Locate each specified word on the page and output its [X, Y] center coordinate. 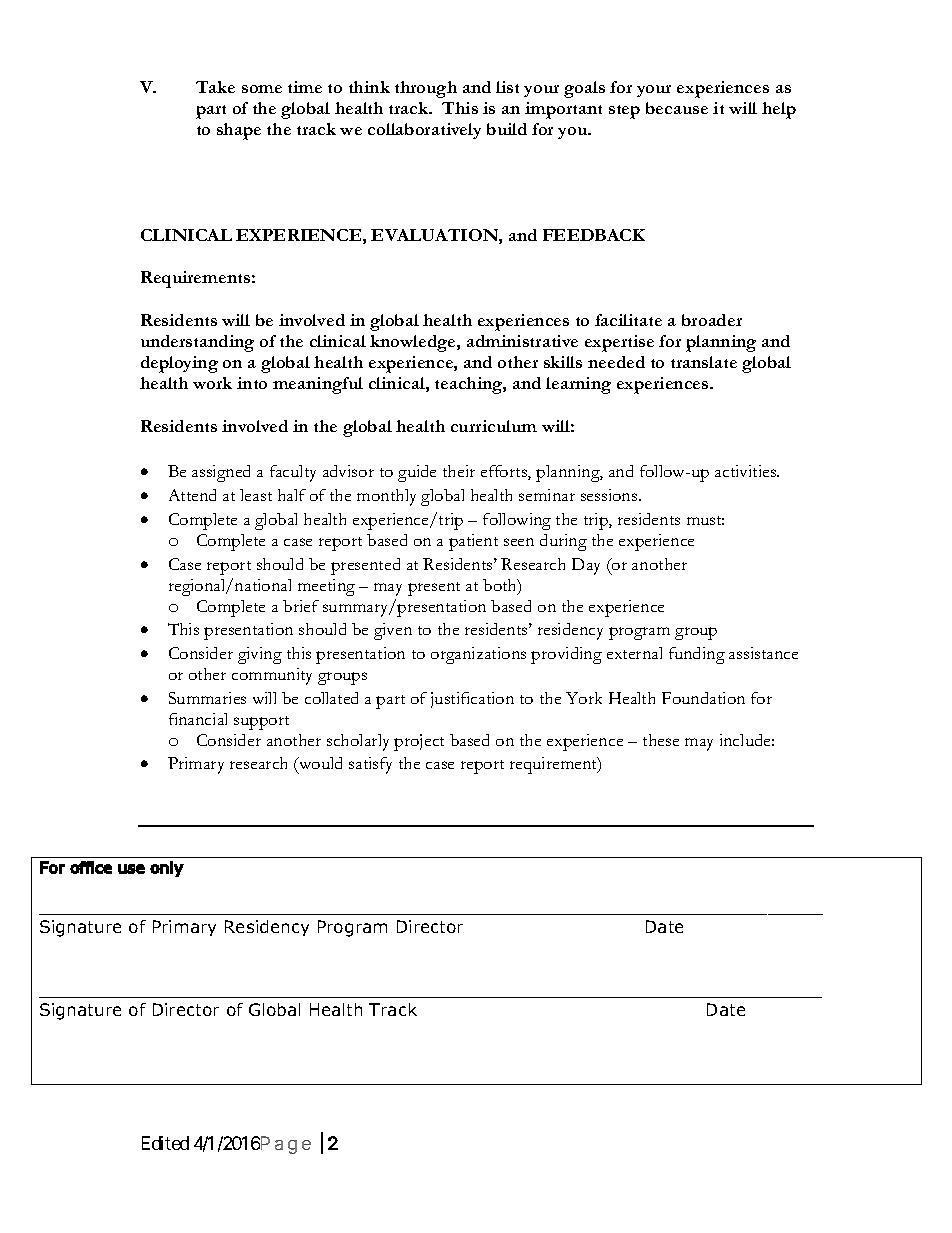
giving [260, 655]
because [677, 108]
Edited [165, 1143]
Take [215, 87]
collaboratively [424, 131]
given [393, 631]
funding [697, 655]
